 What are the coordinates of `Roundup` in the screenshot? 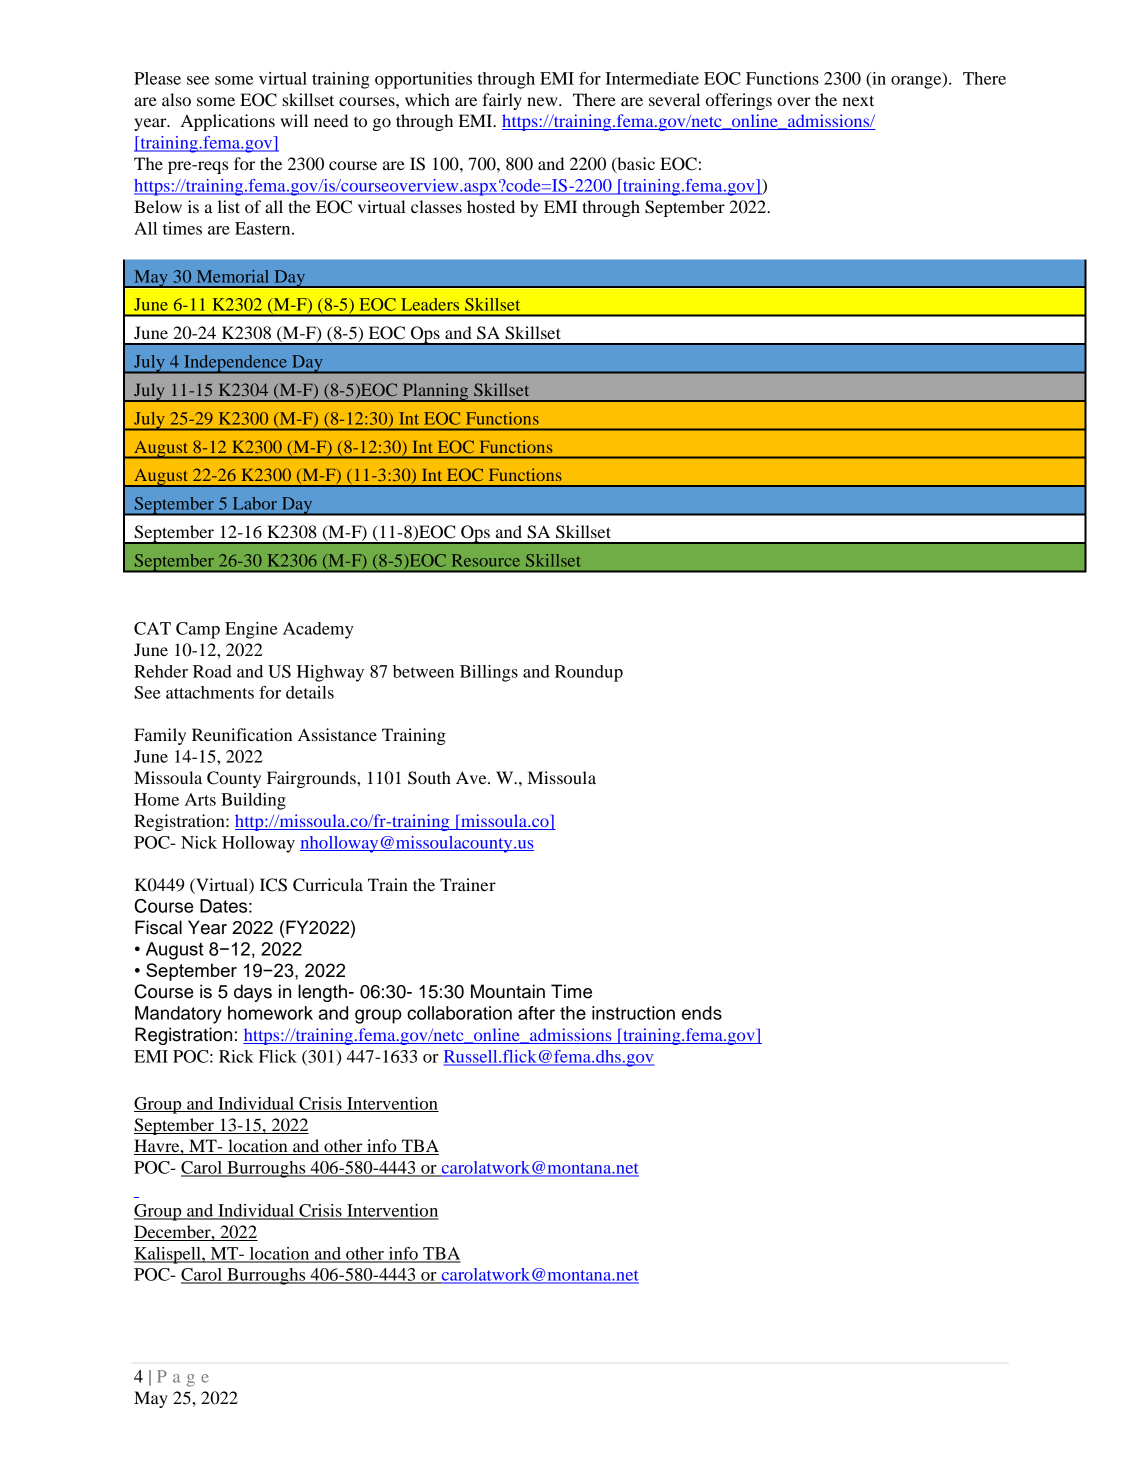 It's located at (589, 673).
